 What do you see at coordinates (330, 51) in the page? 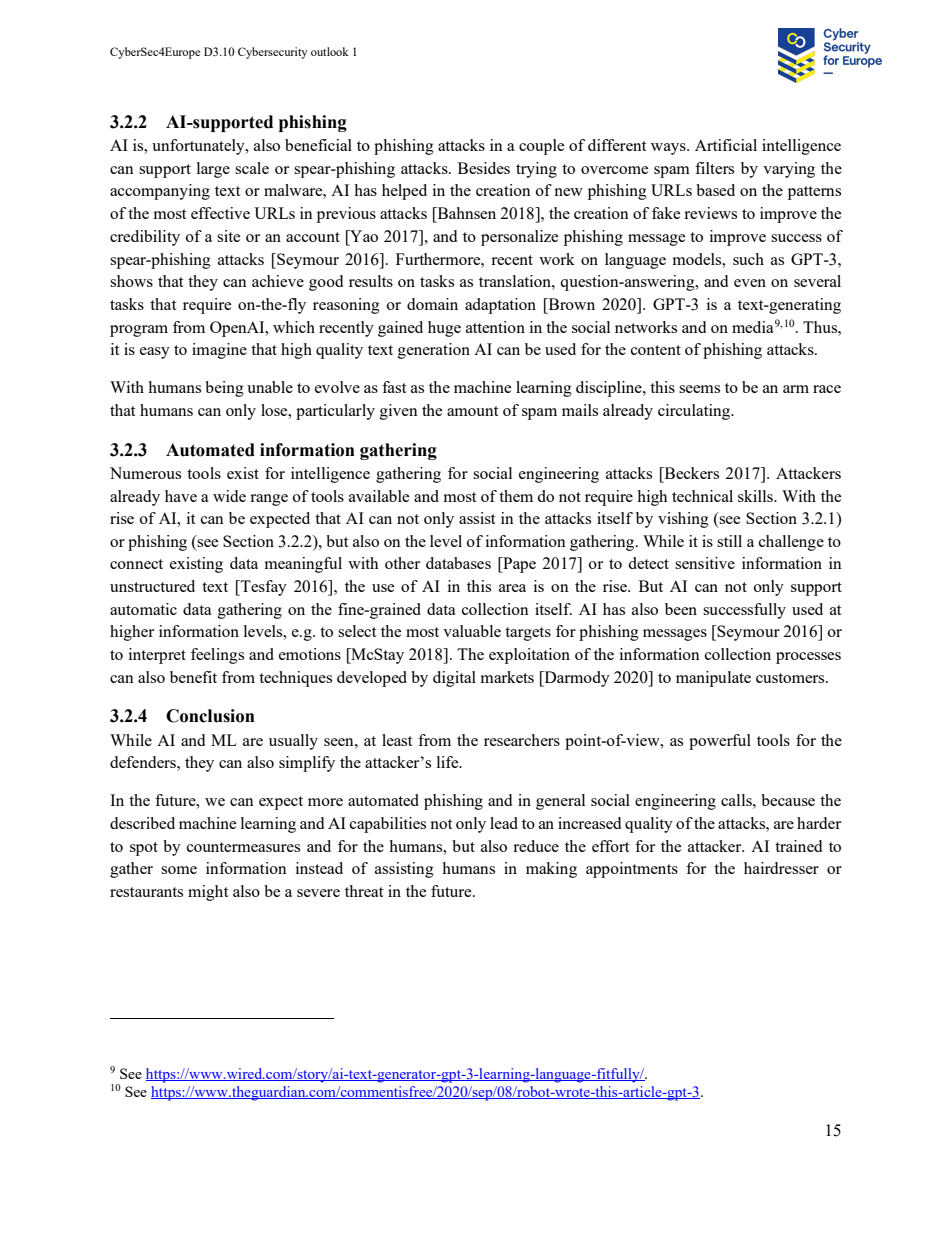
I see `outlook` at bounding box center [330, 51].
